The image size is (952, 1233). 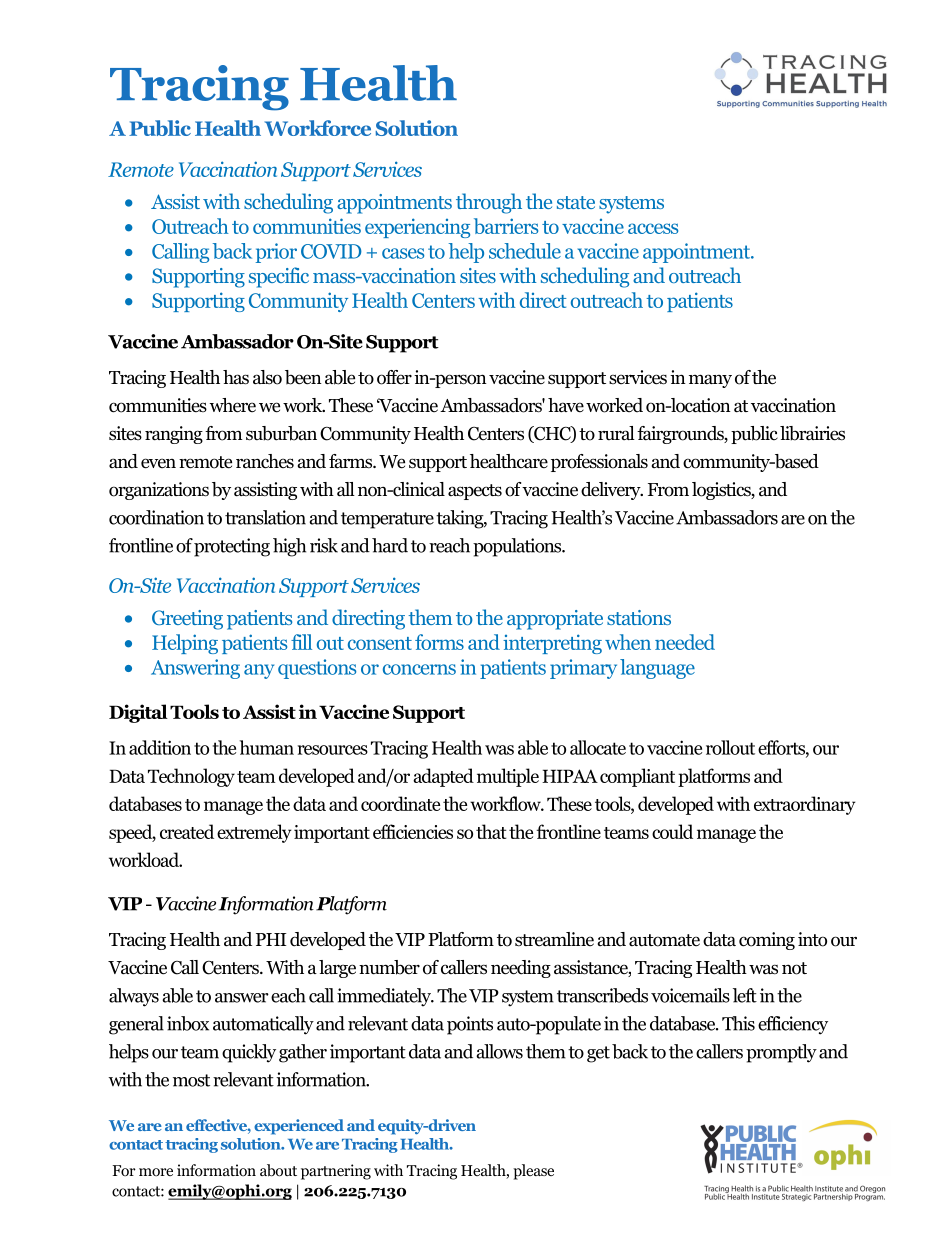 What do you see at coordinates (187, 831) in the image?
I see `created` at bounding box center [187, 831].
